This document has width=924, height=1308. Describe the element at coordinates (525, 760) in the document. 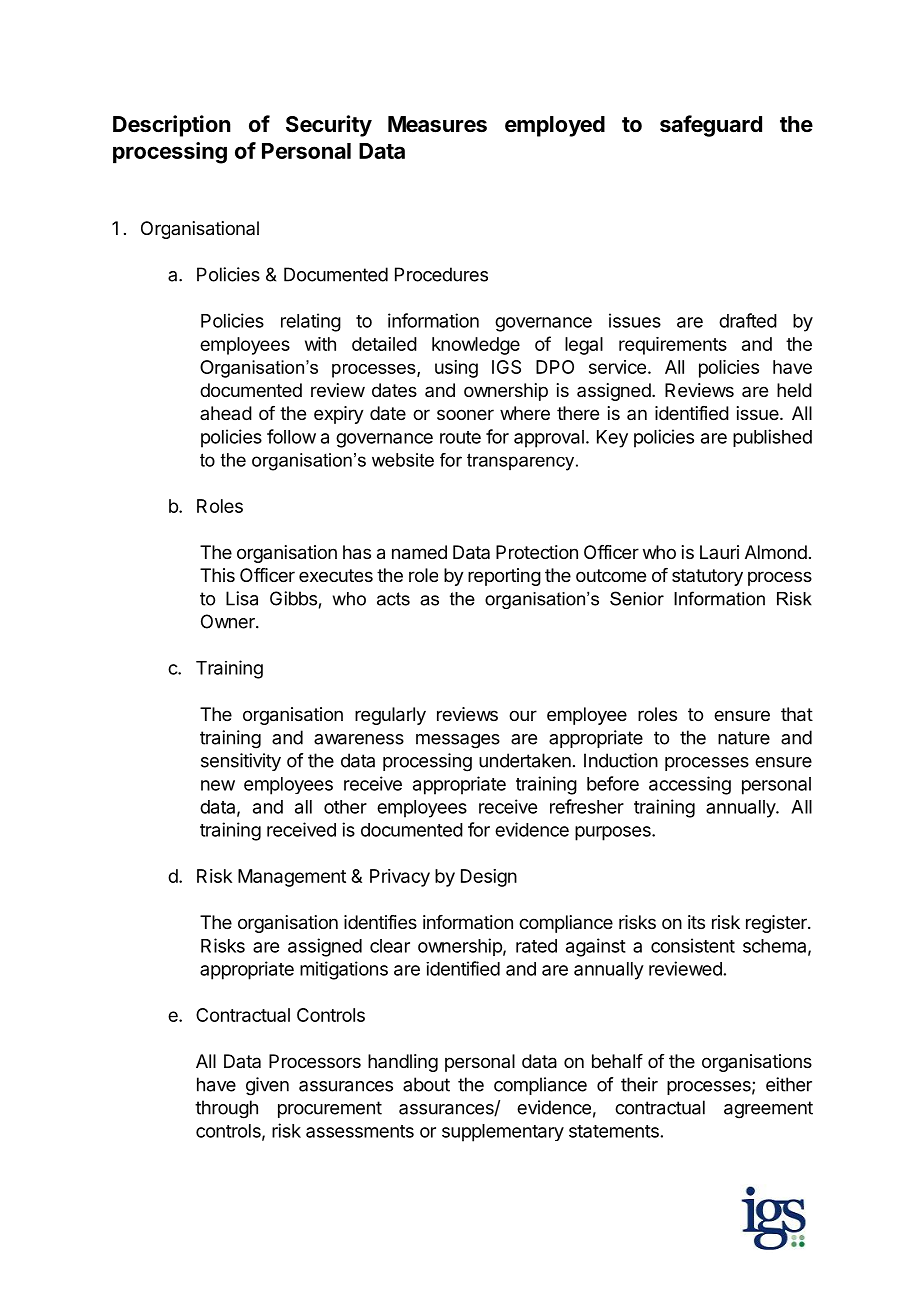

I see `undertaken` at that location.
